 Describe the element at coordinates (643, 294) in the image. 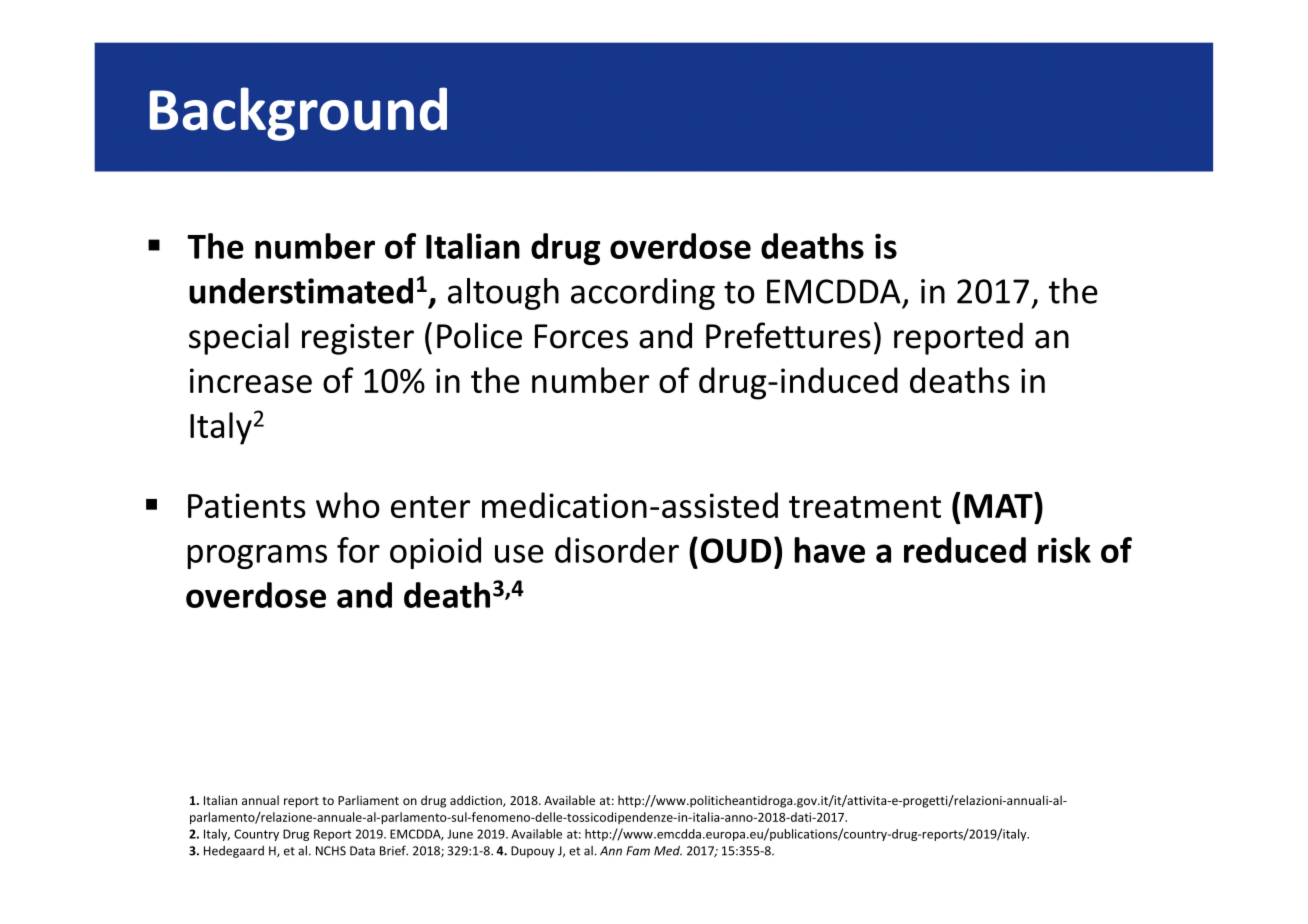

I see `according` at that location.
